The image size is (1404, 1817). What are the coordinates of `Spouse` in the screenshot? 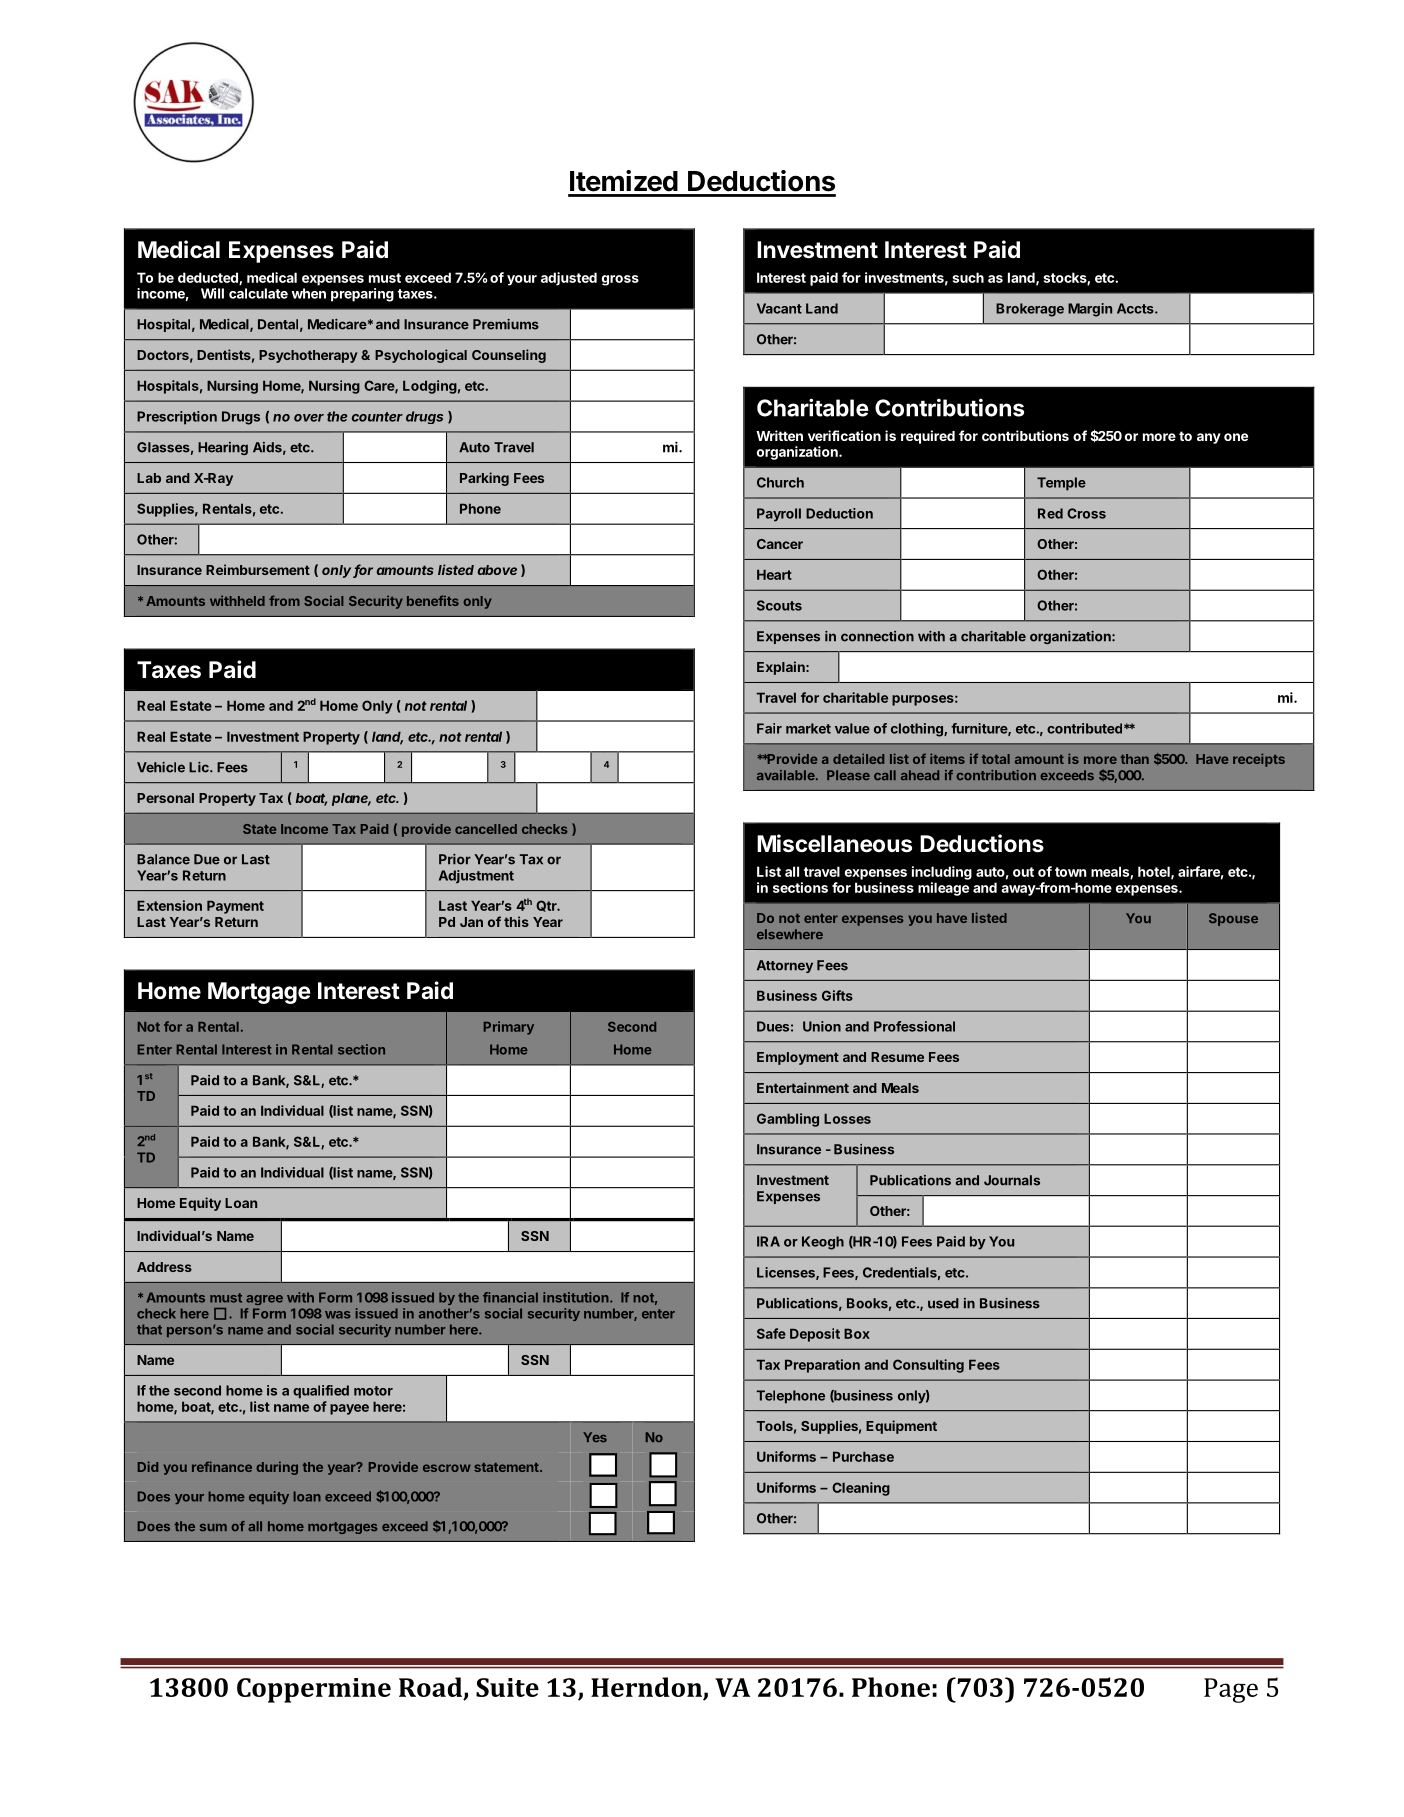 It's located at (1233, 919).
